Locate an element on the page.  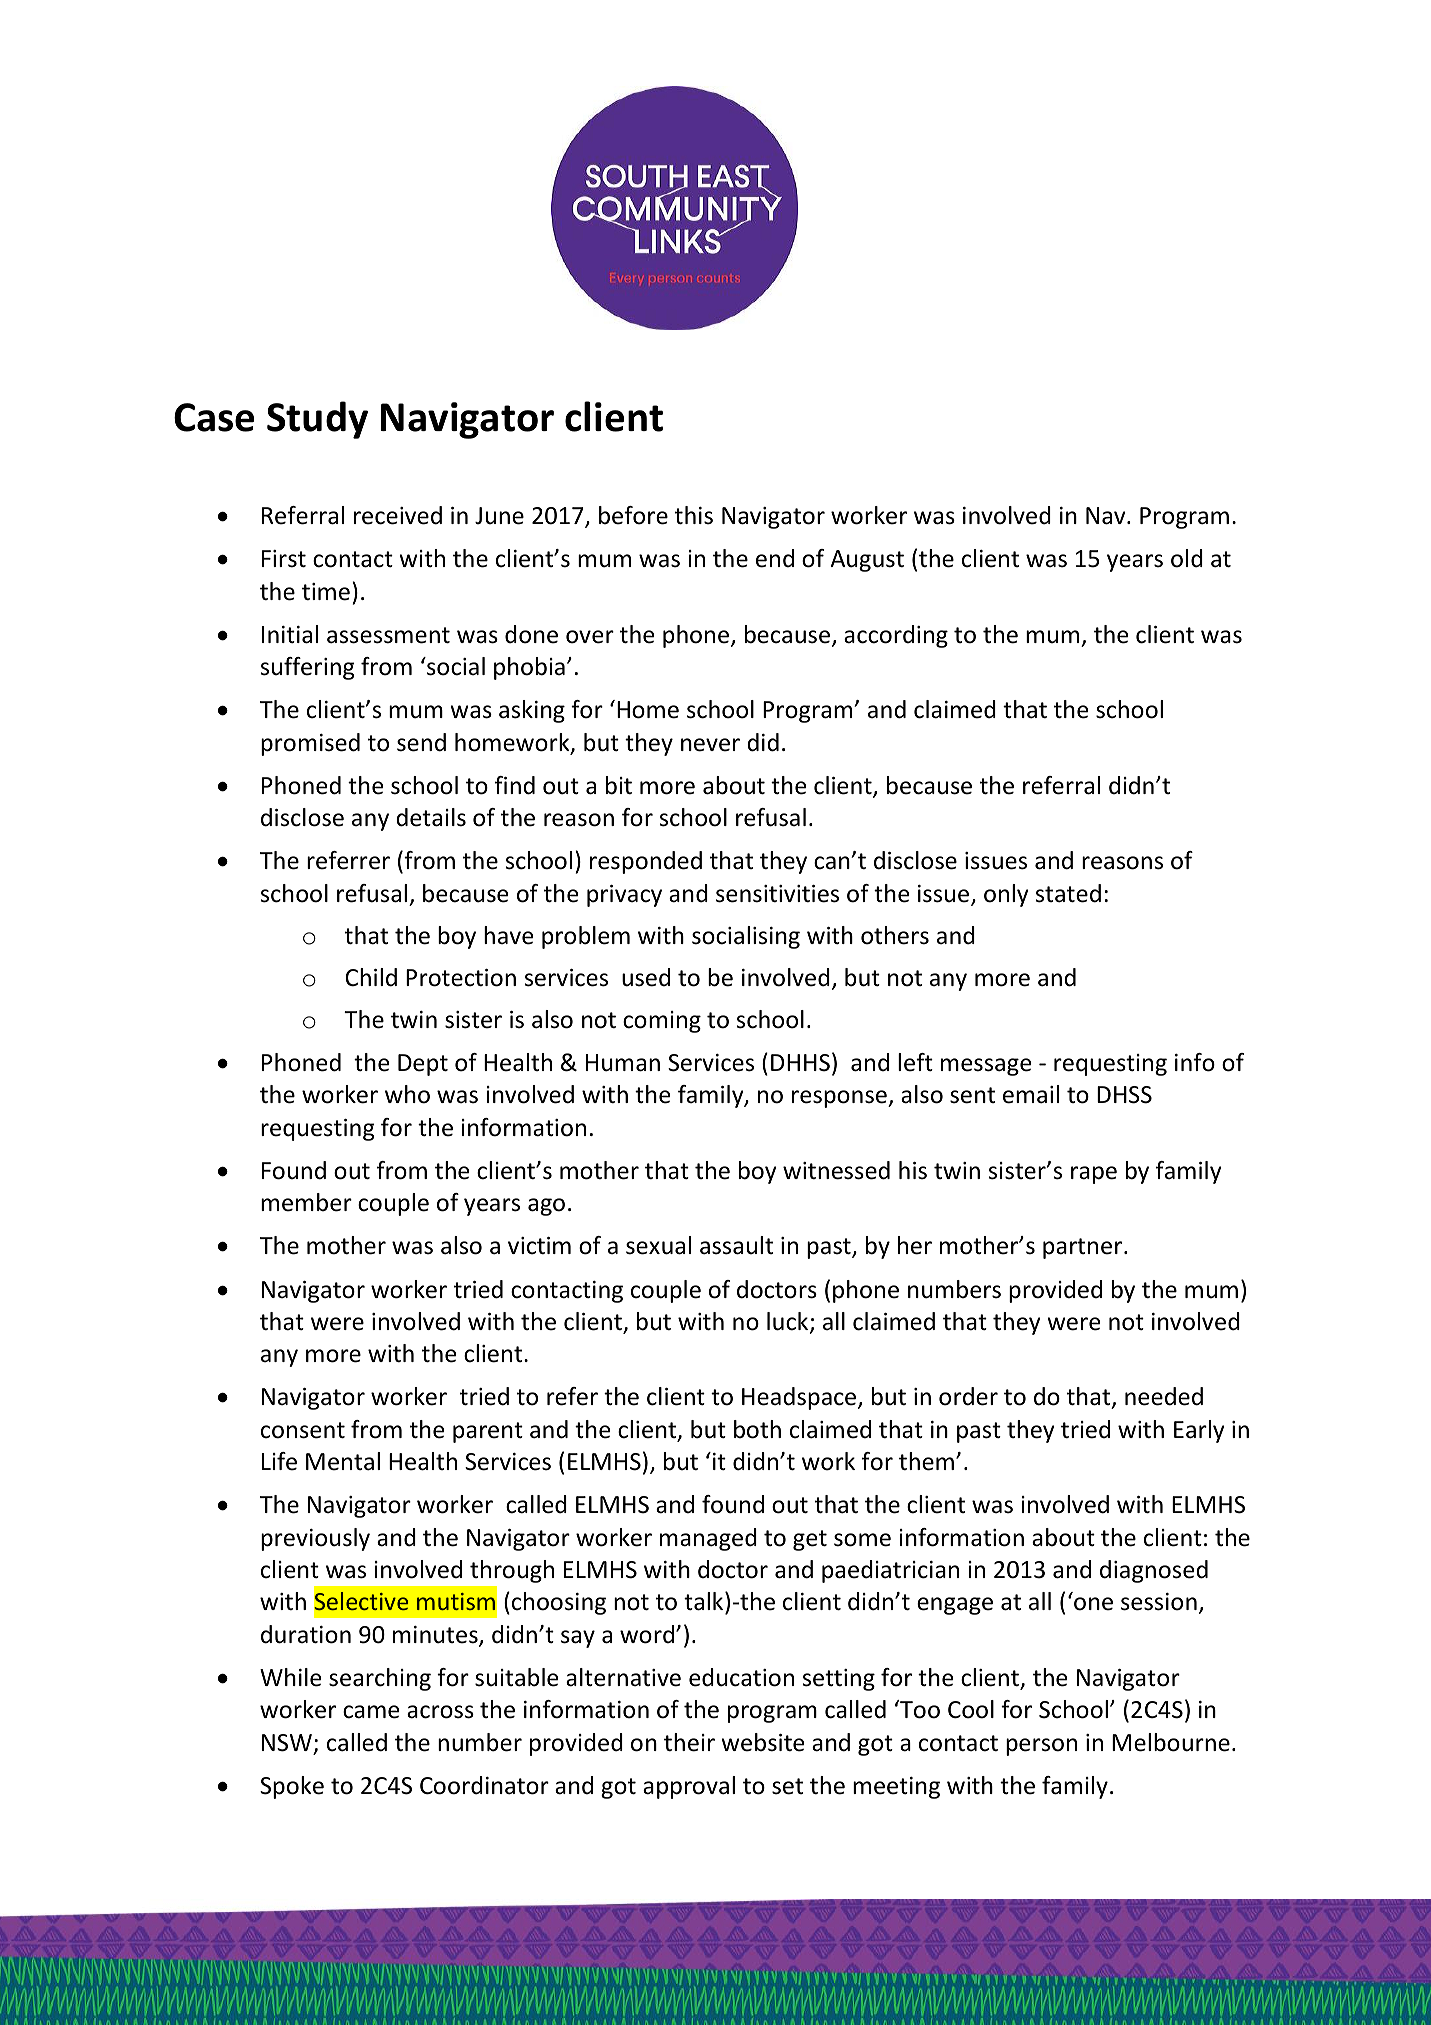
needed is located at coordinates (1164, 1396).
